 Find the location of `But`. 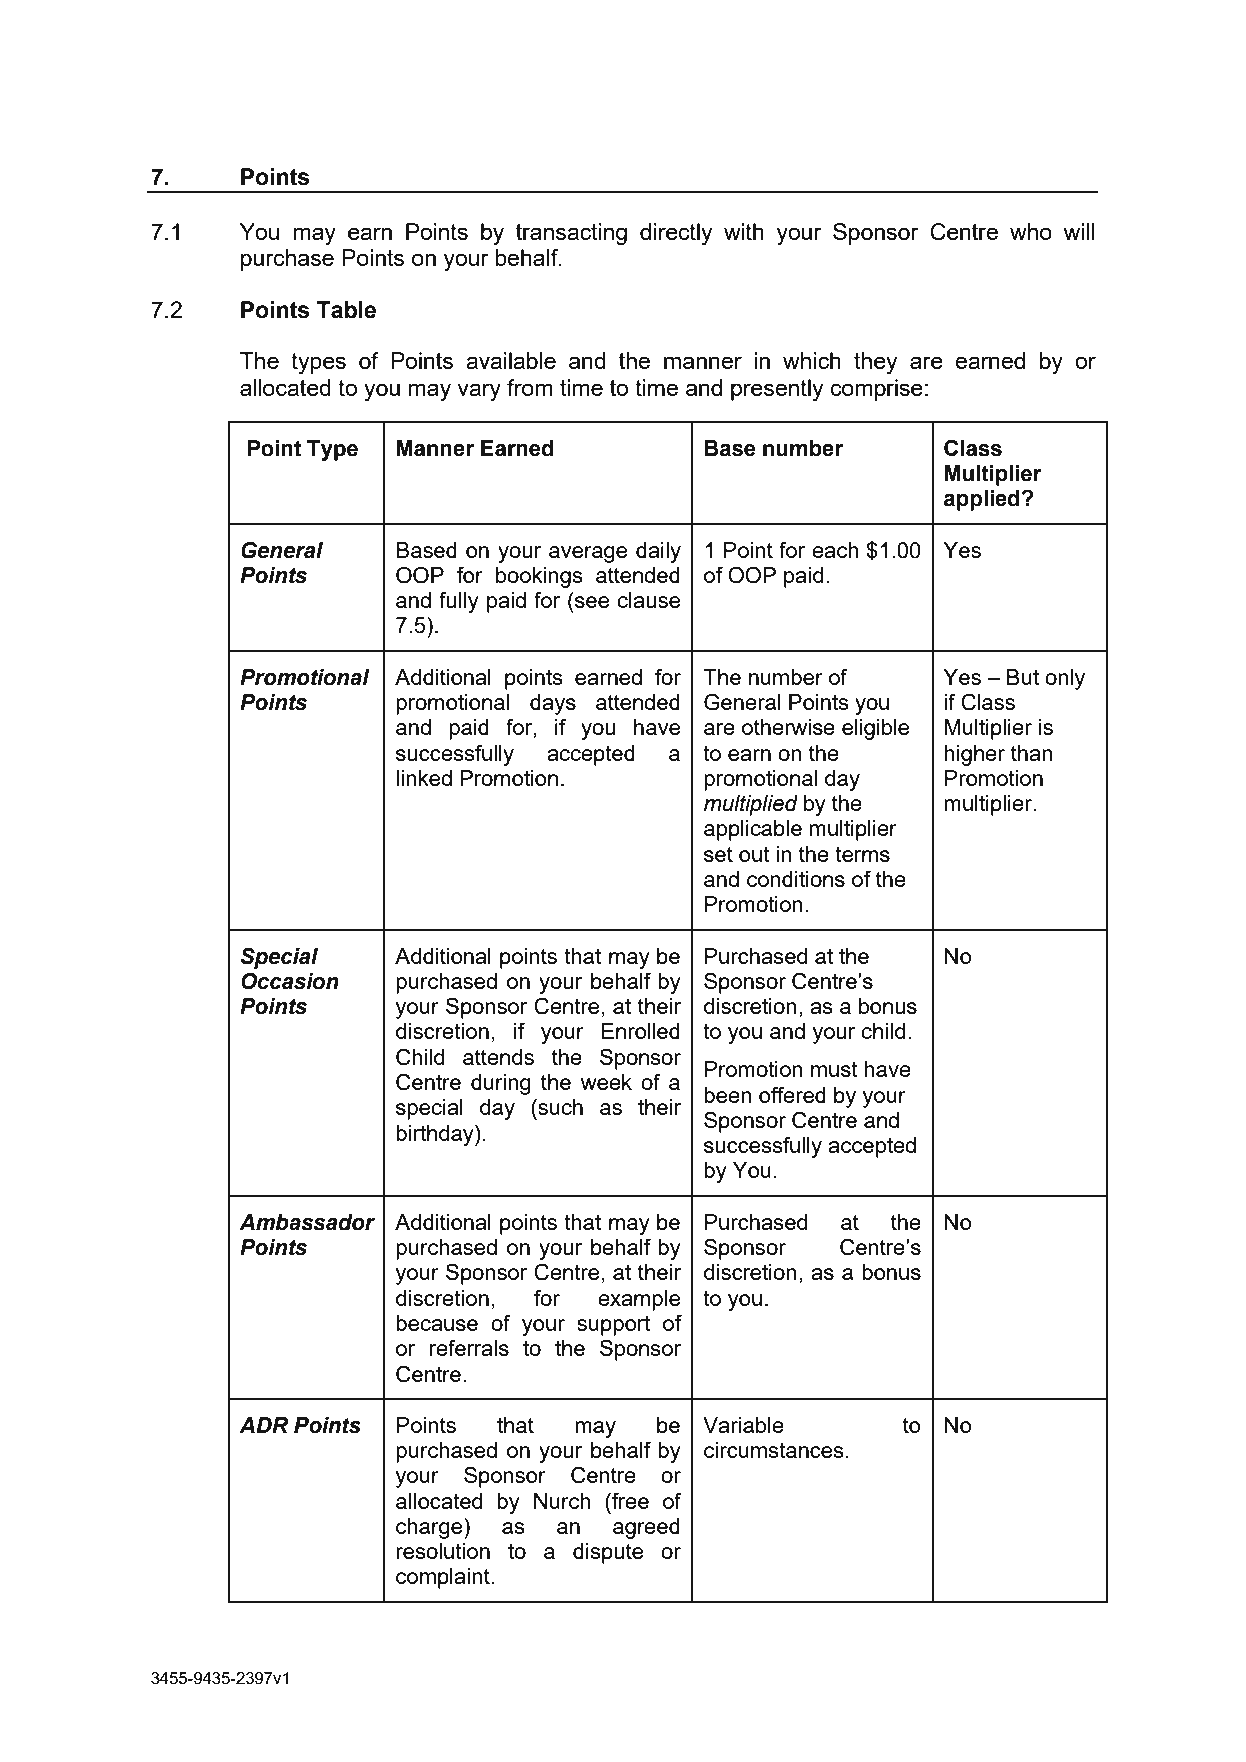

But is located at coordinates (1023, 677).
